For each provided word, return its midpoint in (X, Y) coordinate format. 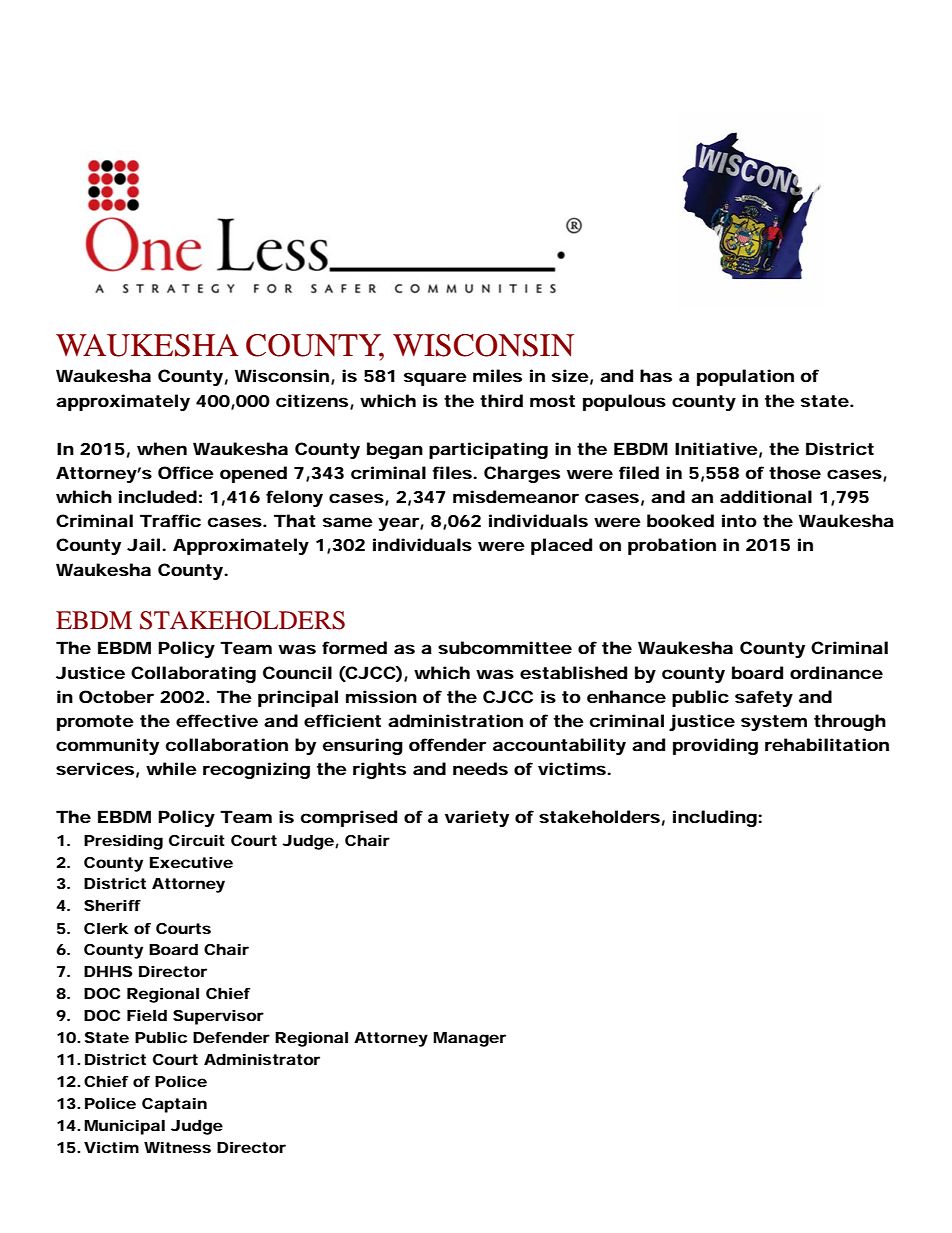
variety (477, 818)
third (501, 400)
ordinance (836, 672)
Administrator (262, 1059)
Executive (191, 862)
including (715, 818)
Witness (177, 1147)
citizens (312, 400)
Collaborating (193, 674)
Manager (469, 1039)
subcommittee (505, 647)
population (745, 377)
